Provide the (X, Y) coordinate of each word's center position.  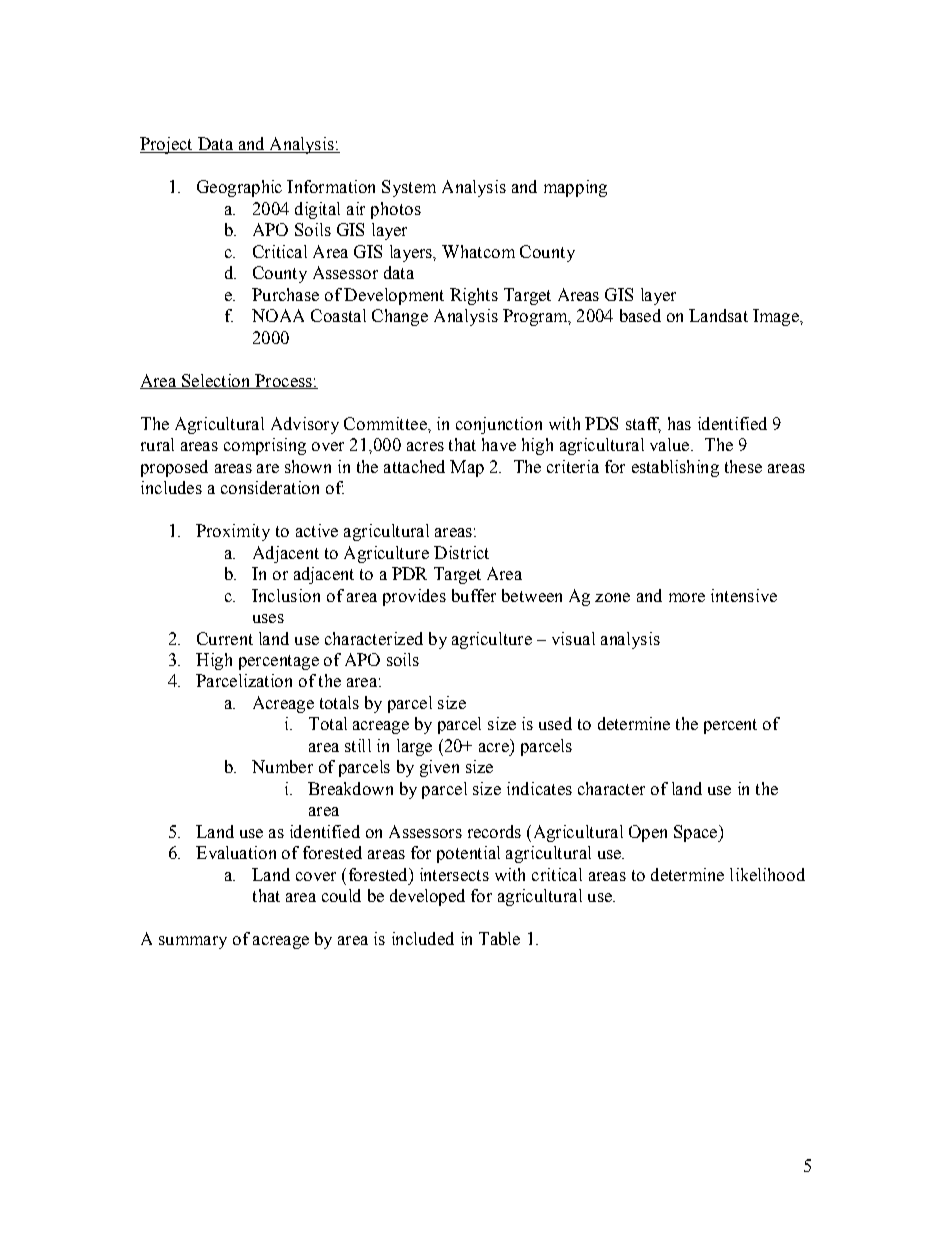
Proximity (233, 532)
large (414, 747)
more (687, 597)
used (555, 723)
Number (282, 766)
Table (499, 938)
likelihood (767, 874)
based (640, 315)
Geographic (239, 188)
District (461, 552)
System (409, 188)
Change (400, 317)
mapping (575, 188)
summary (193, 942)
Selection (216, 381)
